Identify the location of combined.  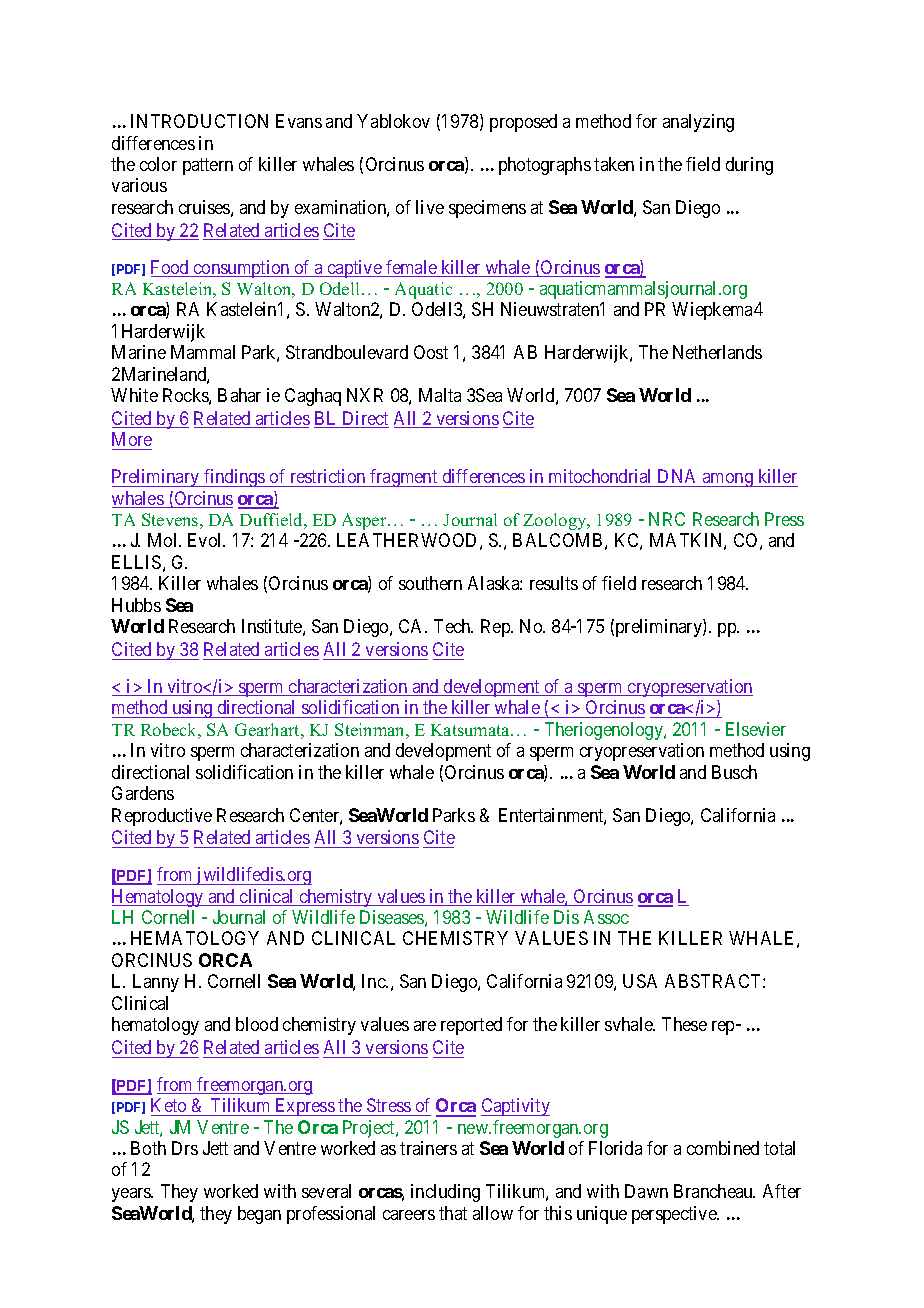
(723, 1148).
